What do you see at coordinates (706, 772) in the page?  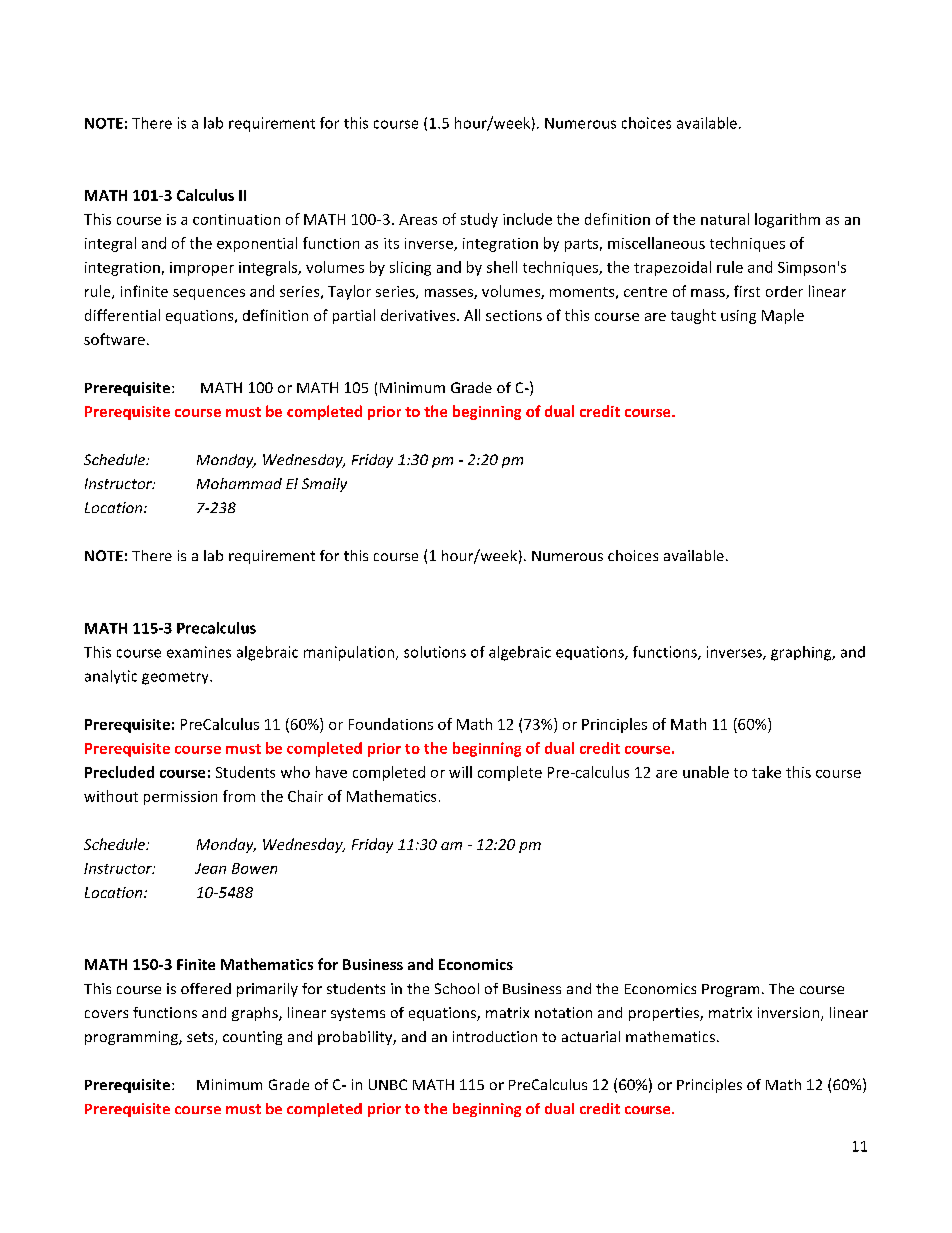 I see `unable` at bounding box center [706, 772].
